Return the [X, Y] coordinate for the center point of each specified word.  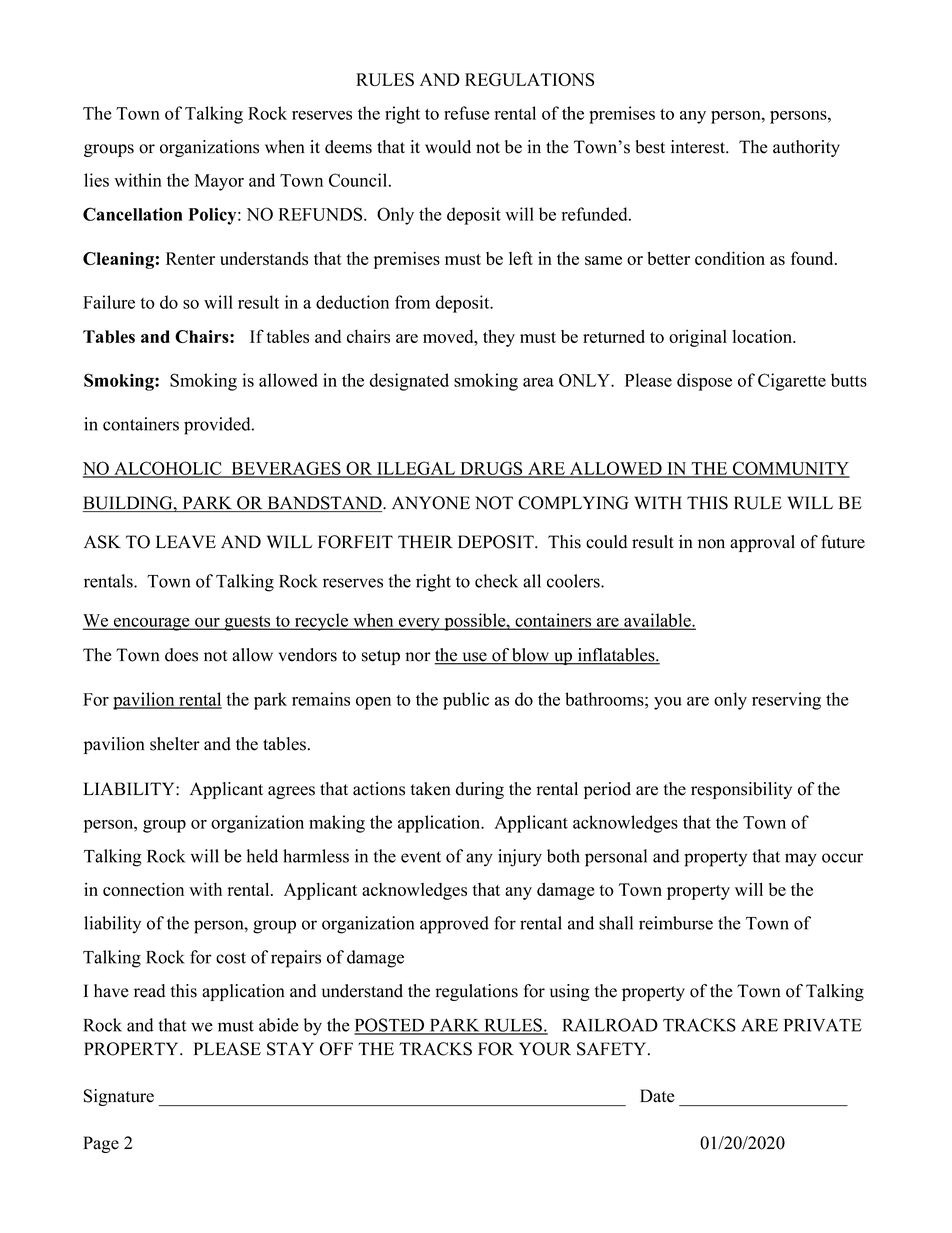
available [657, 621]
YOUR [545, 1049]
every [419, 624]
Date [657, 1096]
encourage [152, 624]
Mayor [219, 182]
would [448, 147]
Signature [119, 1097]
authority [806, 148]
